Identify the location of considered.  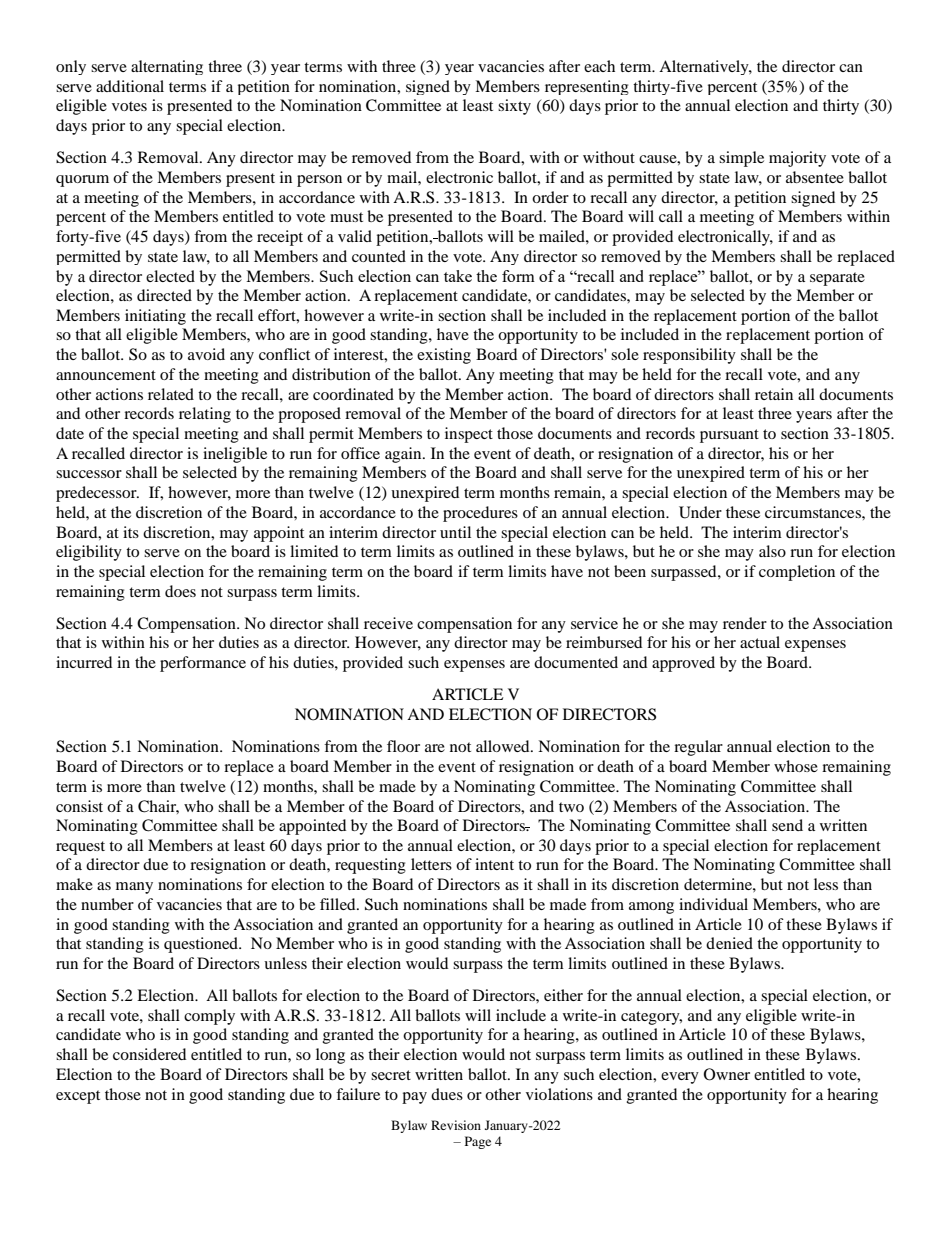
(149, 1054).
